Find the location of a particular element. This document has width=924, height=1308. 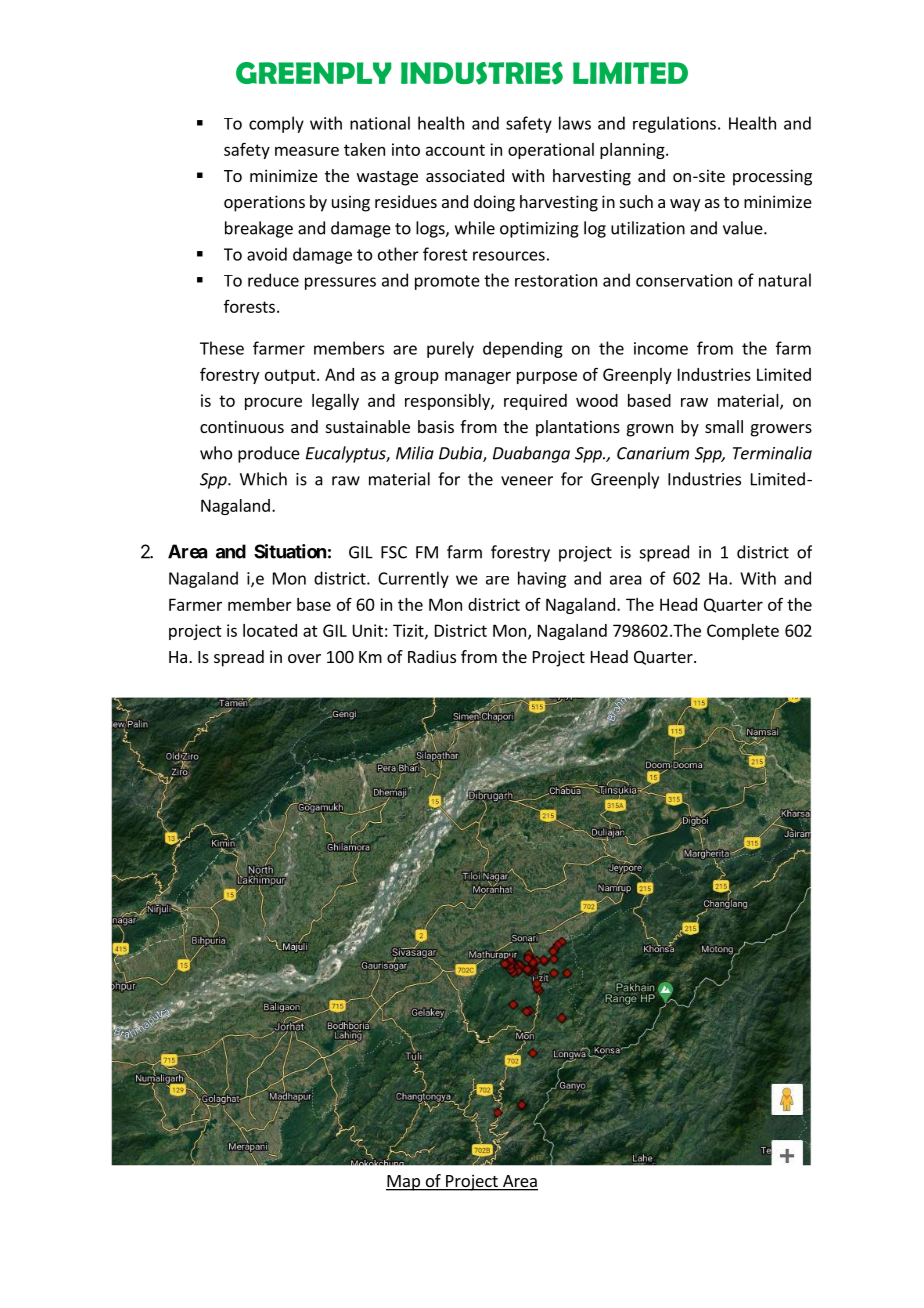

regulations is located at coordinates (674, 124).
